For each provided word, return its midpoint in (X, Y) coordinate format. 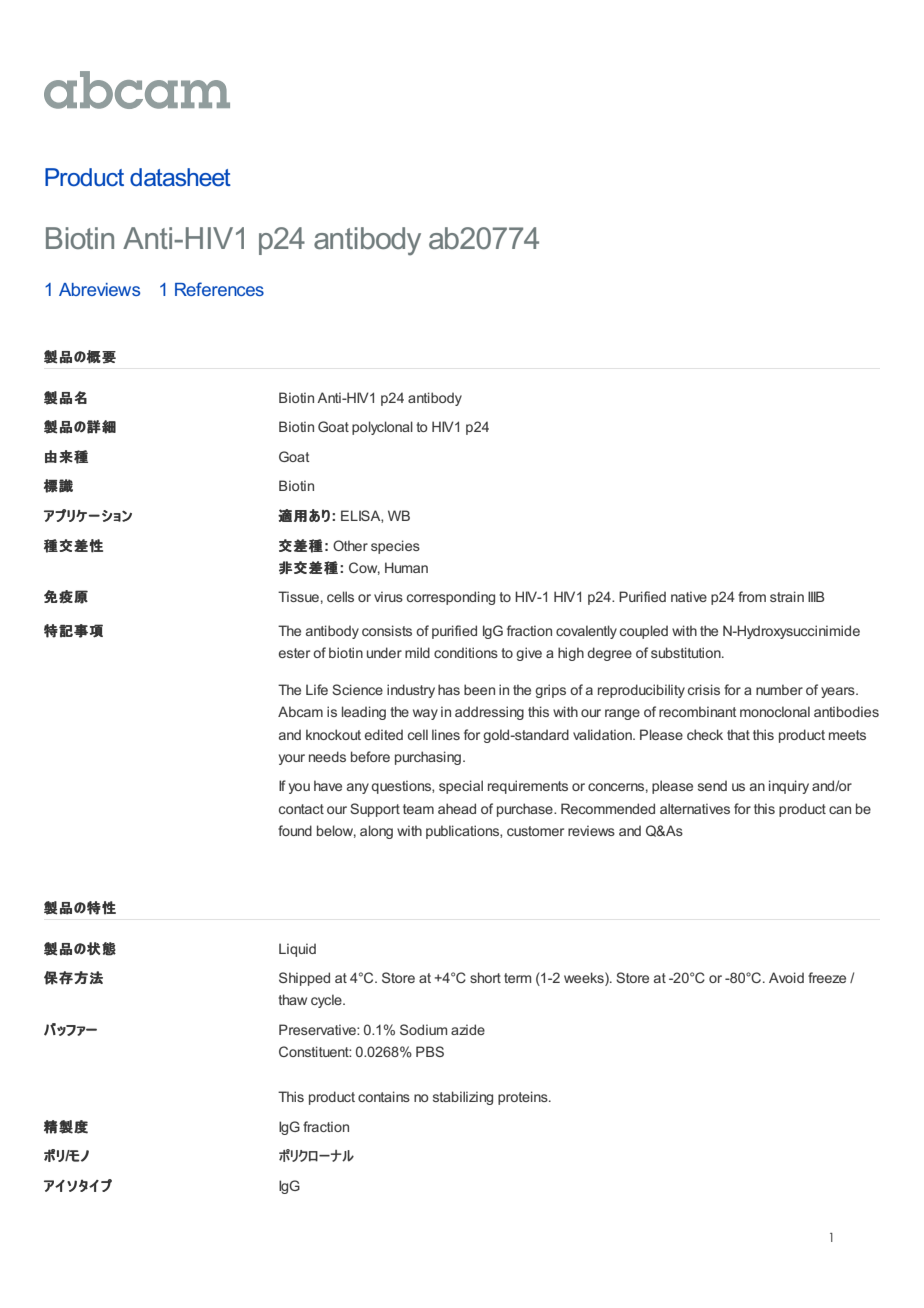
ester (294, 653)
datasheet (180, 177)
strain (787, 596)
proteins (524, 1098)
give (529, 654)
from (752, 596)
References (219, 289)
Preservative (318, 1029)
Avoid (786, 977)
